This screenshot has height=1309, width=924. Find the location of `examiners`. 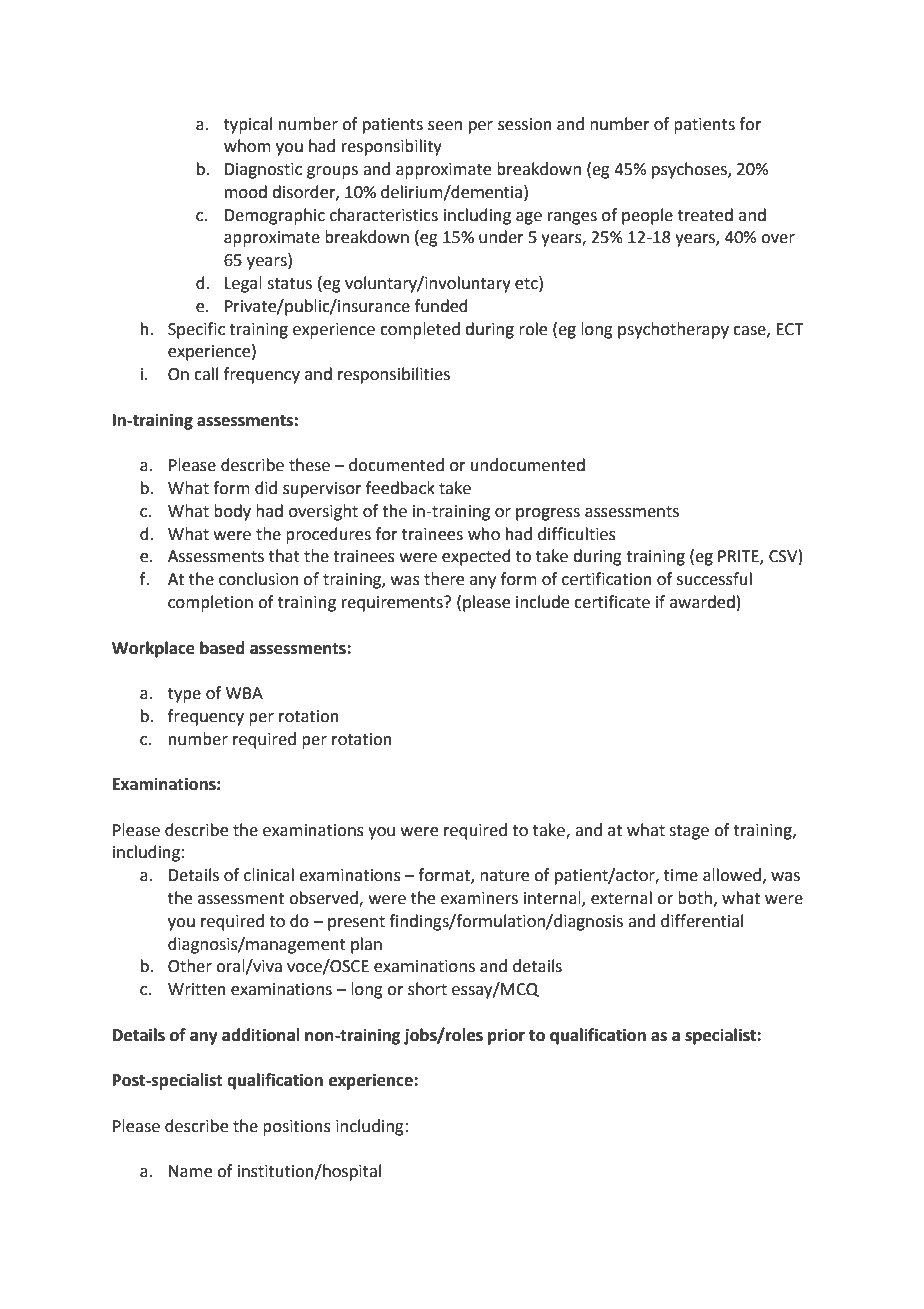

examiners is located at coordinates (479, 898).
